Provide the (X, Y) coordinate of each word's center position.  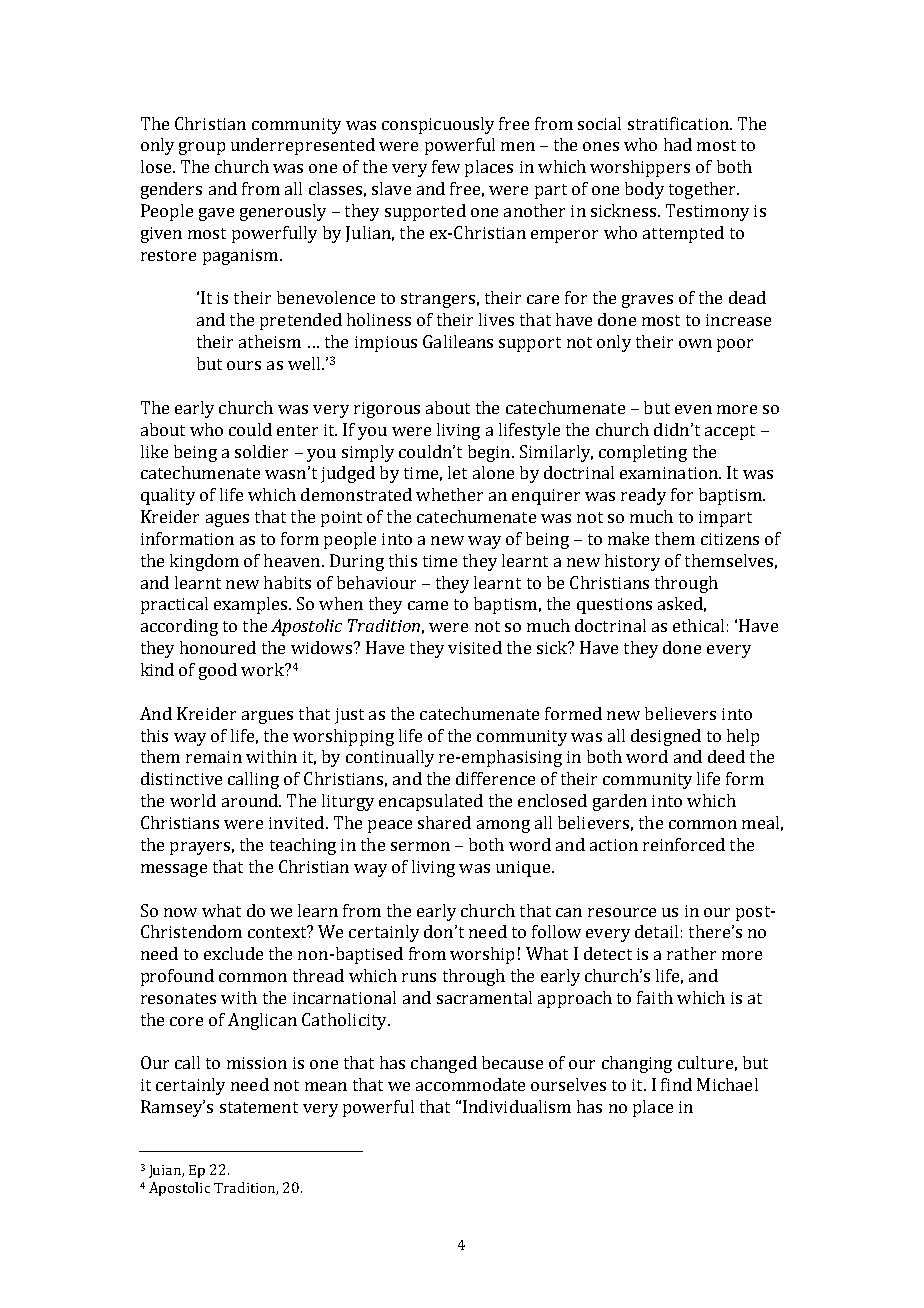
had (678, 144)
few (446, 166)
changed (444, 1064)
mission (257, 1063)
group (202, 148)
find (676, 1084)
